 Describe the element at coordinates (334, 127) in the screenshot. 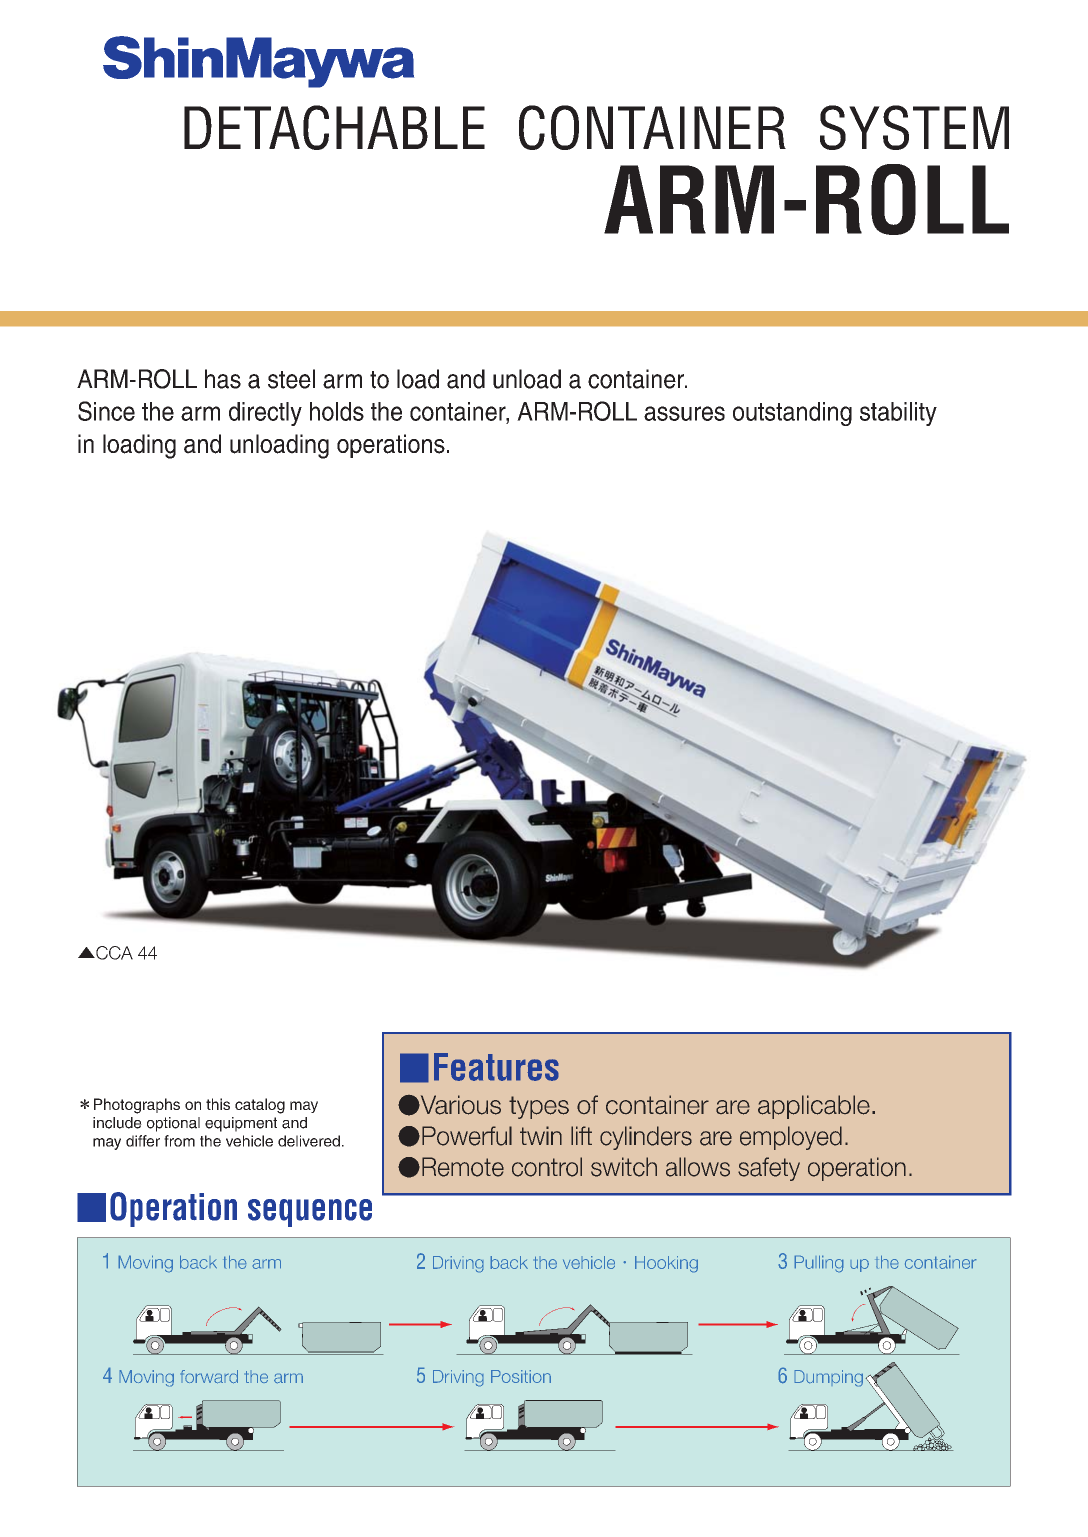

I see `DETACHABLE` at that location.
